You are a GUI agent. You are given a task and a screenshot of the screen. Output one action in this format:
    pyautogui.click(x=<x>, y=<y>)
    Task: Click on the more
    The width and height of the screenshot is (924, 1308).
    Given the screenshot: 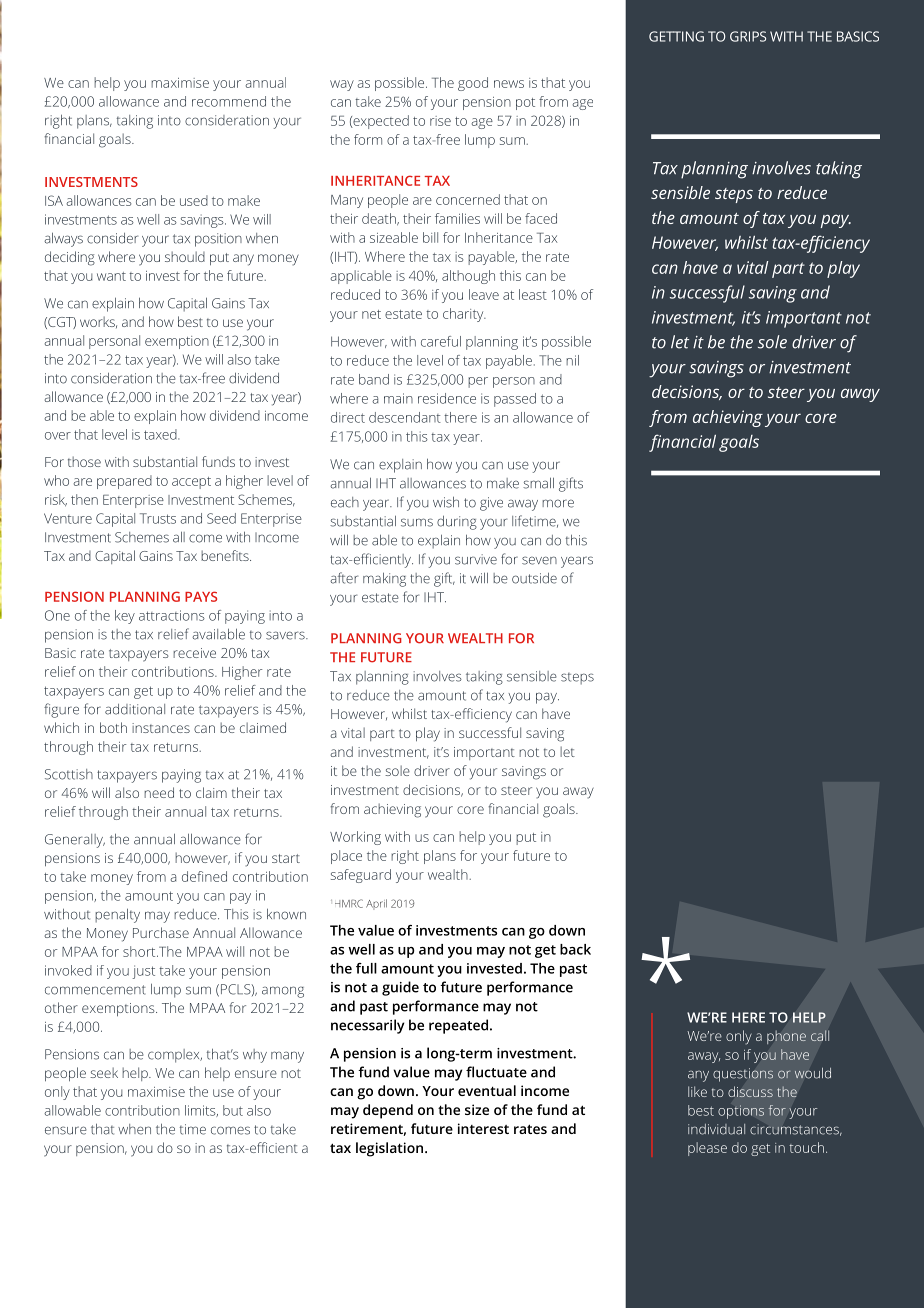 What is the action you would take?
    pyautogui.click(x=558, y=503)
